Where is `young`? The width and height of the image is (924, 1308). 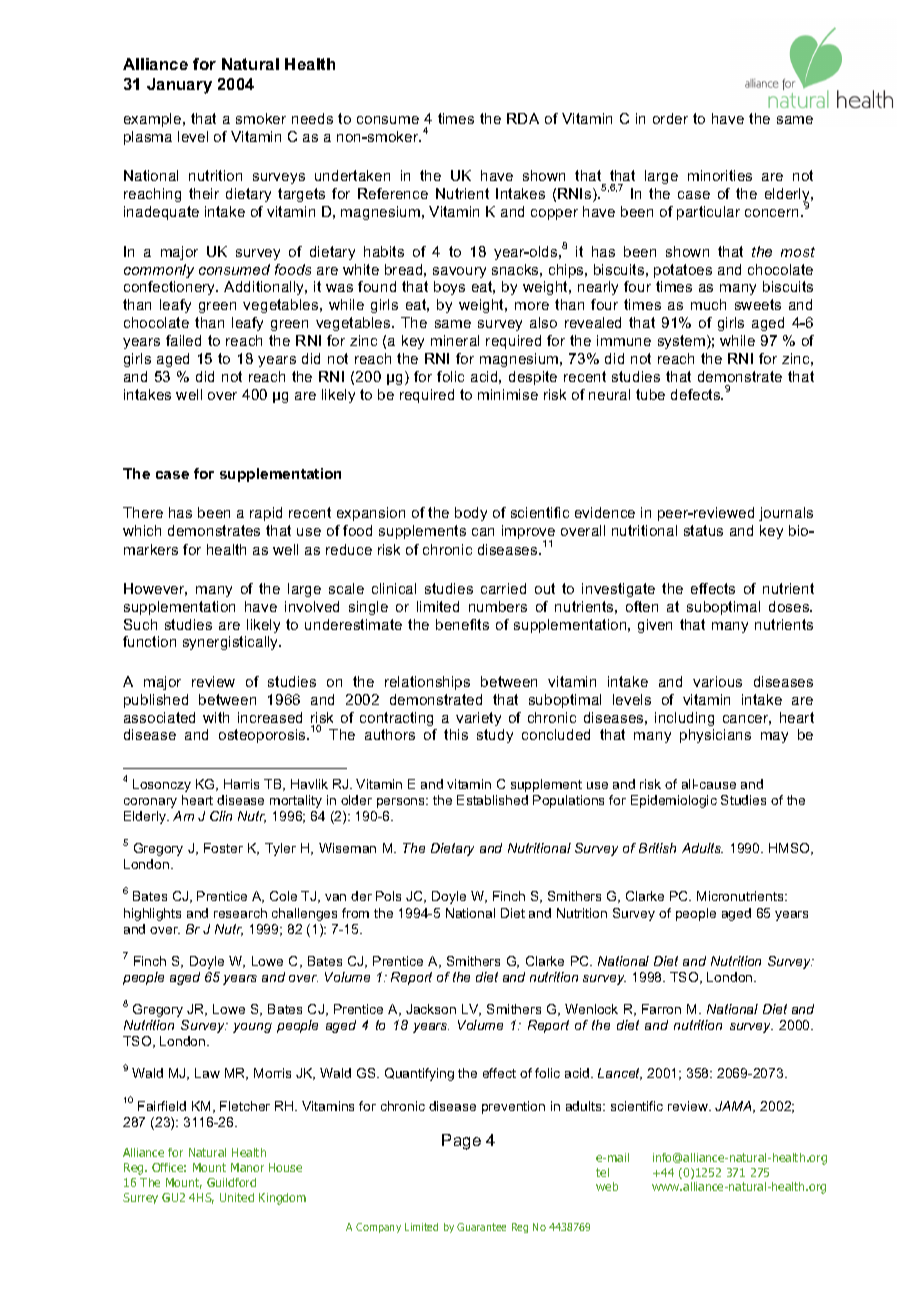
young is located at coordinates (252, 1028).
